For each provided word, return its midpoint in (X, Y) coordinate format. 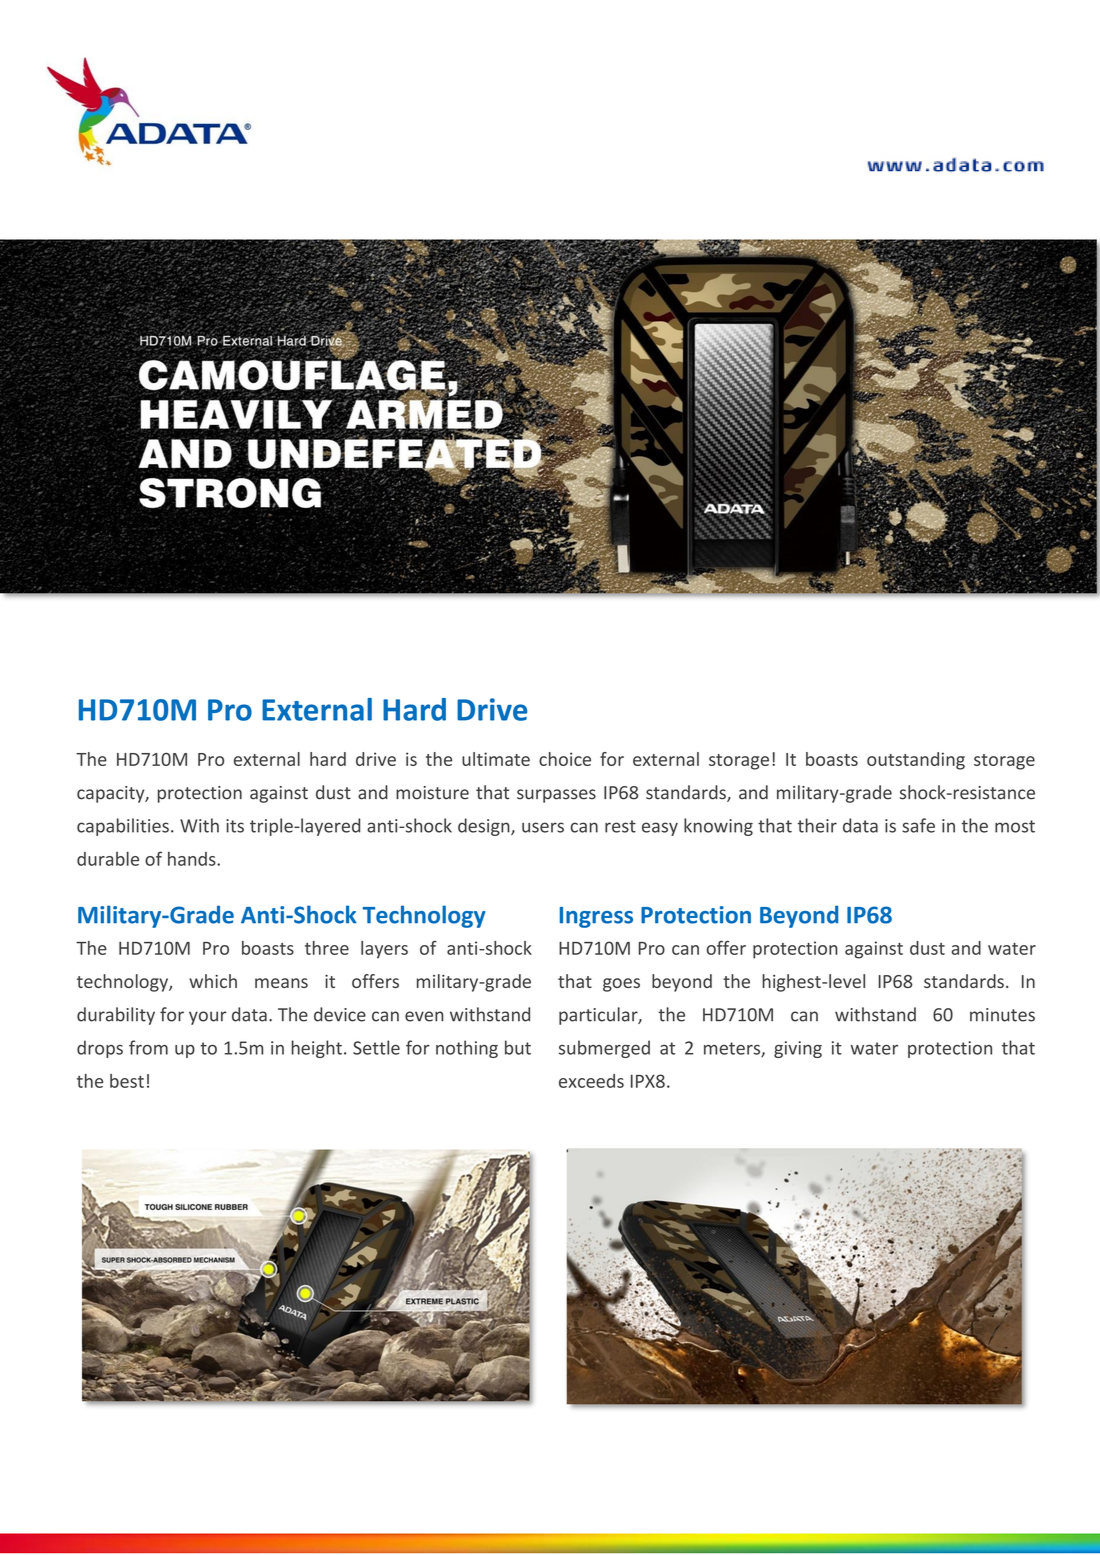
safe (918, 825)
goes (621, 985)
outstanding (916, 761)
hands (193, 859)
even (424, 1016)
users (543, 827)
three (327, 948)
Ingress (596, 917)
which (213, 981)
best (127, 1081)
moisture (432, 793)
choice (565, 759)
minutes (1002, 1015)
